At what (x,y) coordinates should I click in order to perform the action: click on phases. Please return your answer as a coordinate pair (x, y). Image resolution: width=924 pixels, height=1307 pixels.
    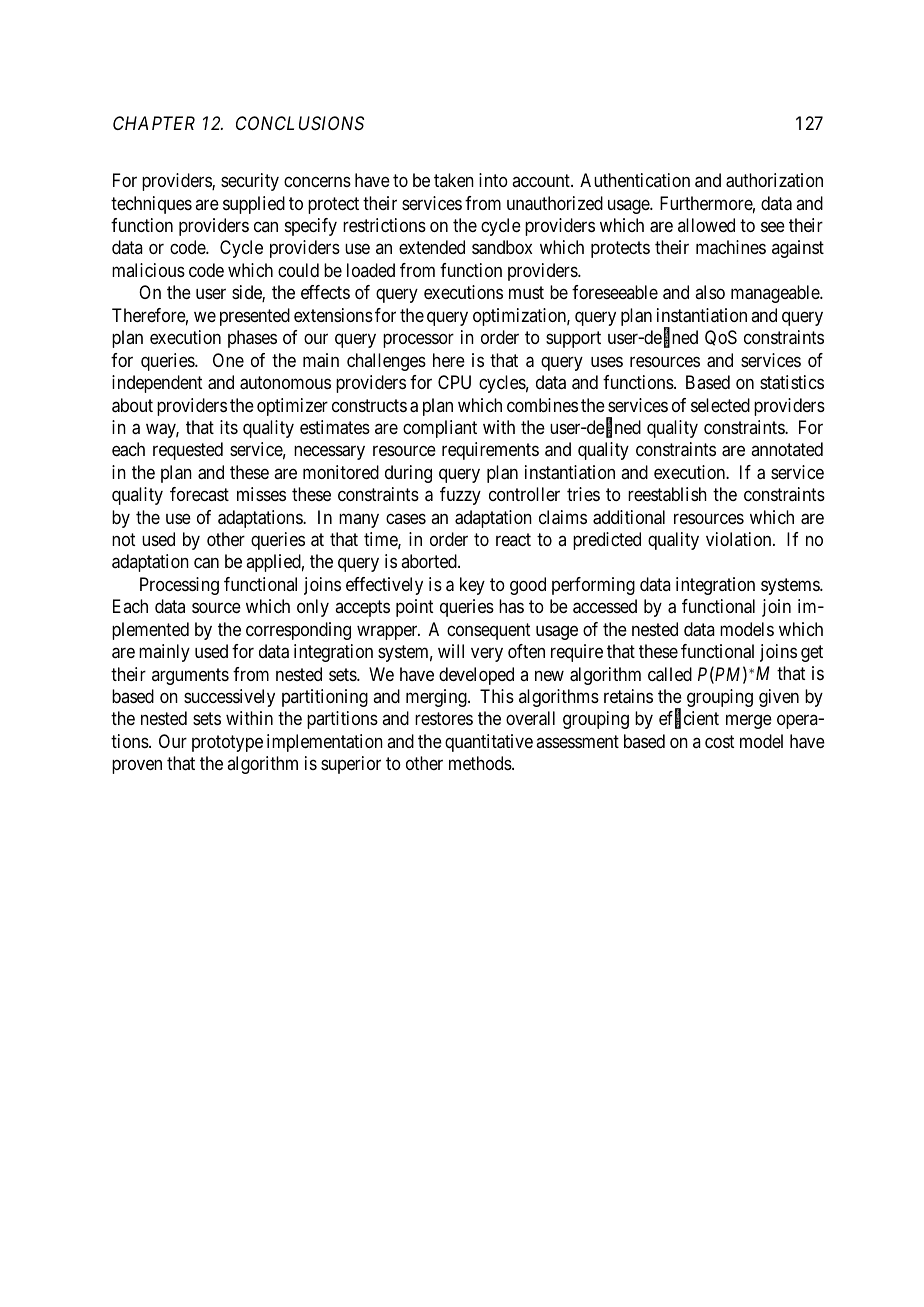
    Looking at the image, I should click on (252, 339).
